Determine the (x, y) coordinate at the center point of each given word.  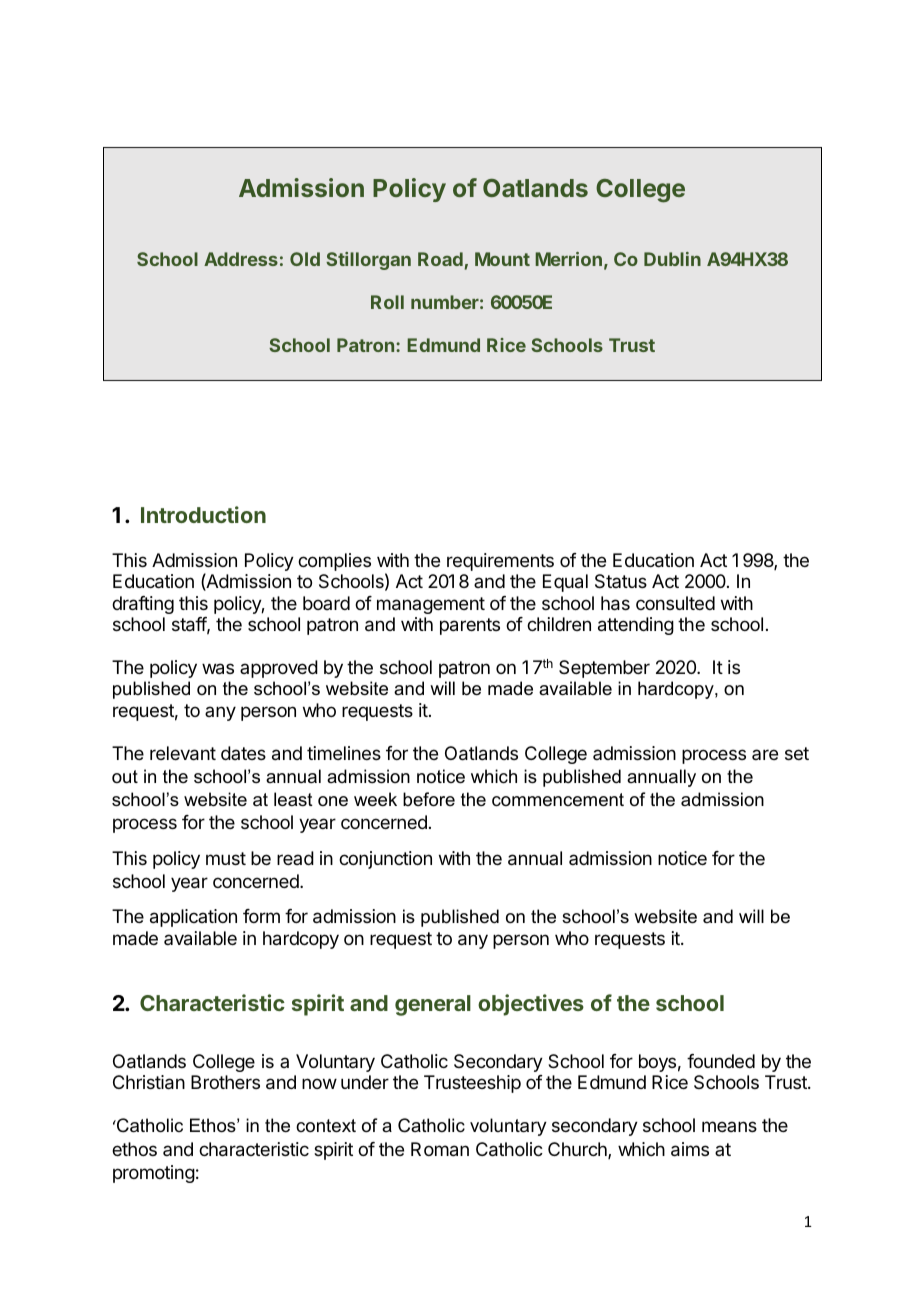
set (797, 753)
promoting (154, 1174)
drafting (143, 605)
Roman (440, 1149)
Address (241, 259)
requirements (500, 562)
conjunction (385, 860)
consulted (675, 603)
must (226, 858)
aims (690, 1149)
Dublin (672, 259)
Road (440, 259)
